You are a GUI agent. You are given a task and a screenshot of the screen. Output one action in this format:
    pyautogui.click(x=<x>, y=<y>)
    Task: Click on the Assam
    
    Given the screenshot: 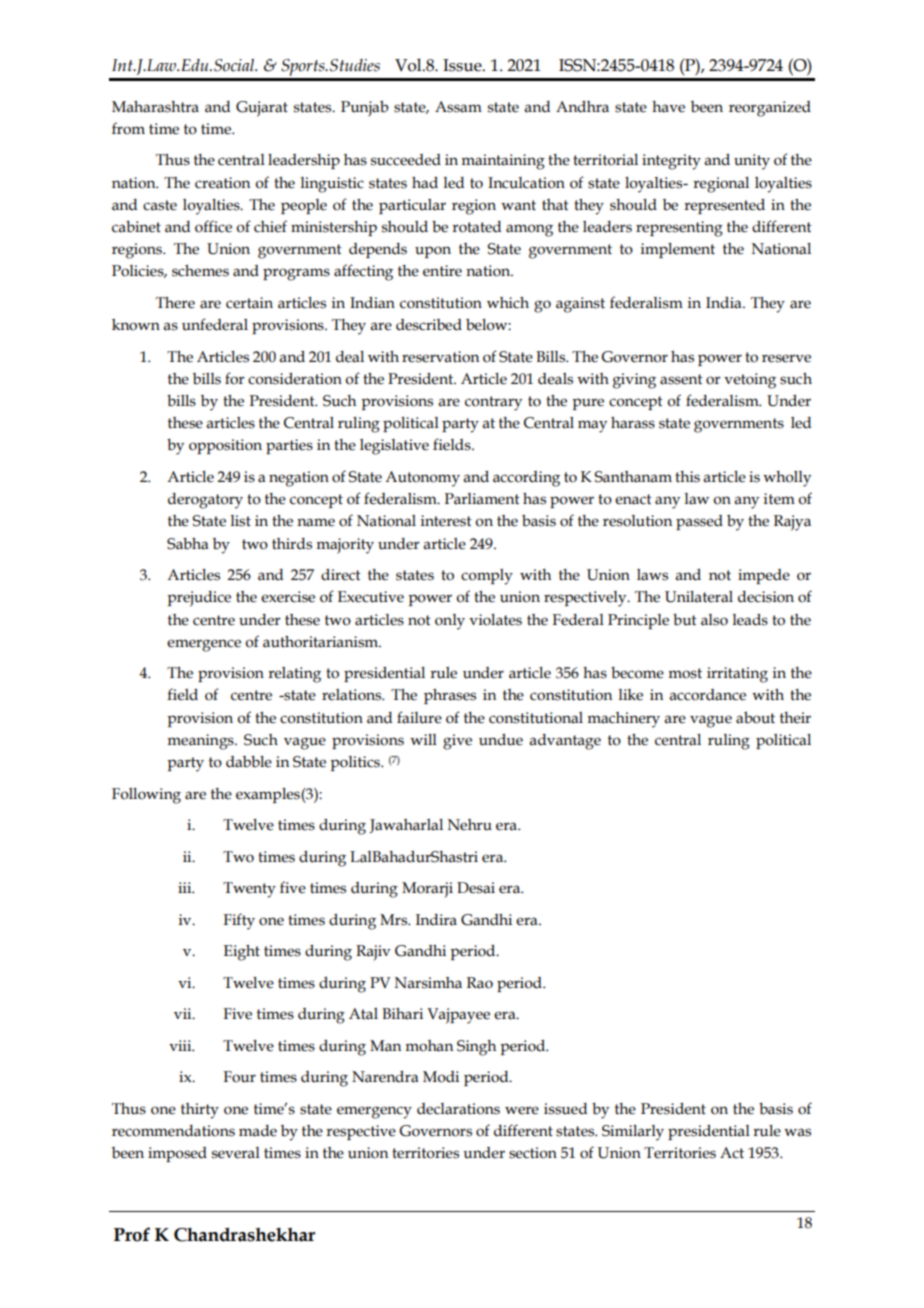 What is the action you would take?
    pyautogui.click(x=458, y=107)
